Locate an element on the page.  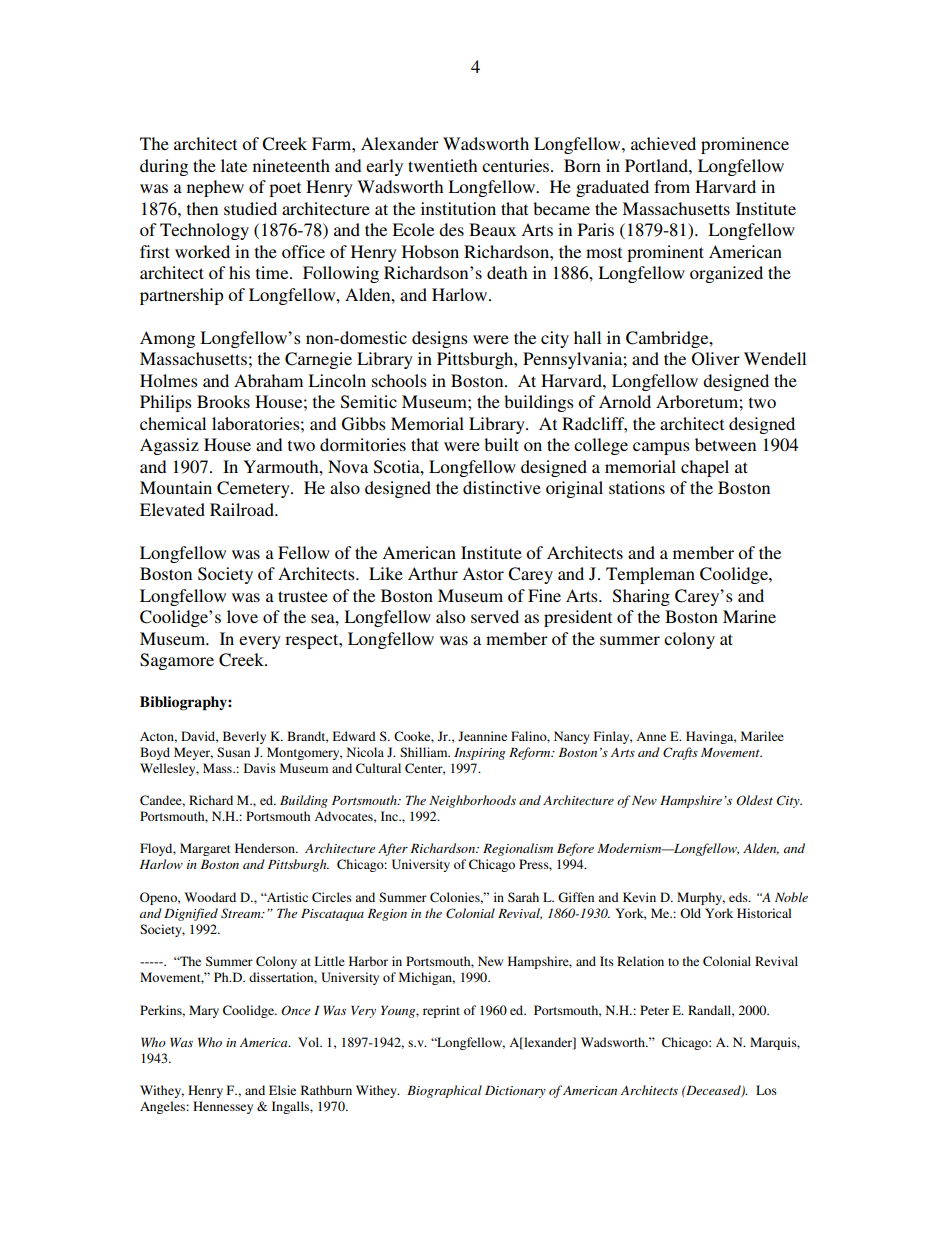
distinctive is located at coordinates (502, 487).
